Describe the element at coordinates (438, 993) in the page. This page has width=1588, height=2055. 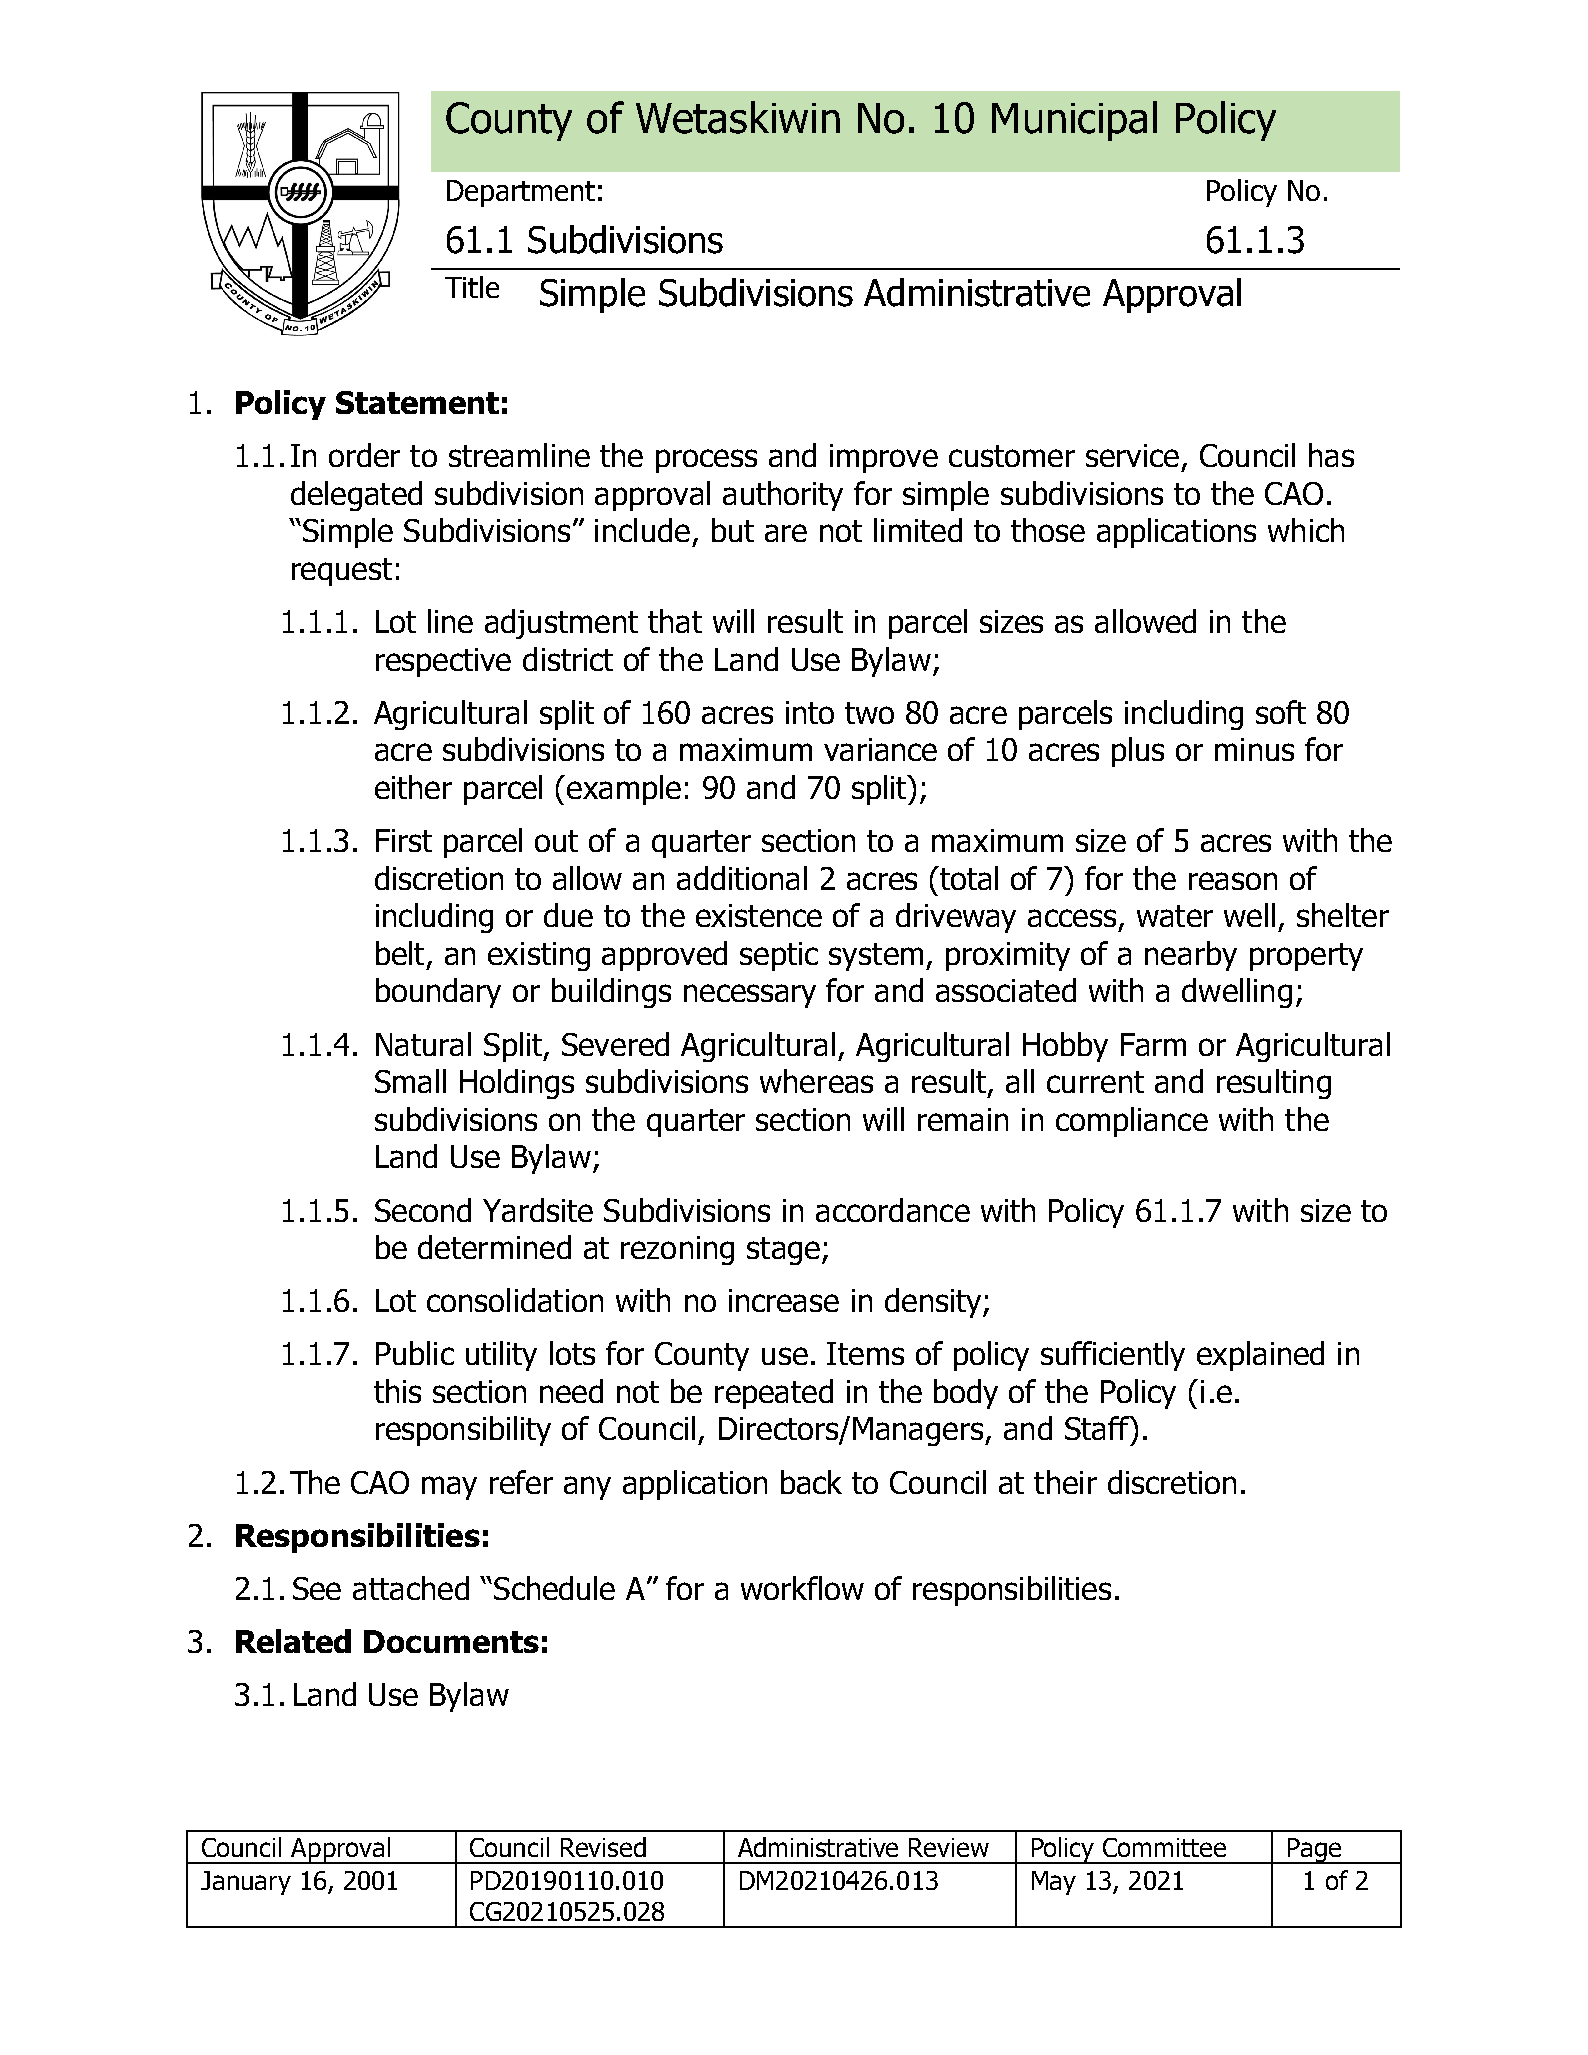
I see `boundary` at that location.
